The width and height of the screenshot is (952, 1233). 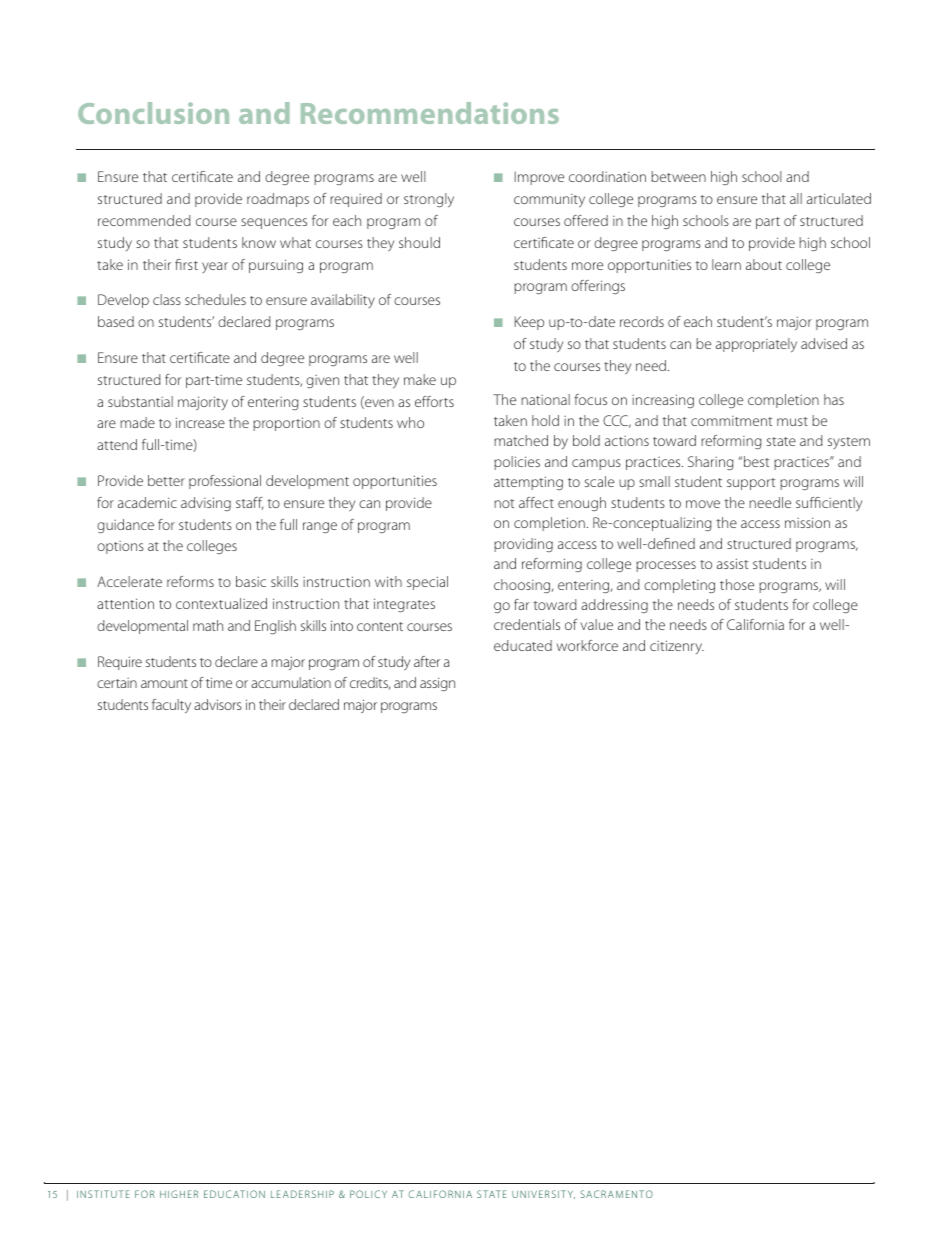 I want to click on increase, so click(x=200, y=422).
